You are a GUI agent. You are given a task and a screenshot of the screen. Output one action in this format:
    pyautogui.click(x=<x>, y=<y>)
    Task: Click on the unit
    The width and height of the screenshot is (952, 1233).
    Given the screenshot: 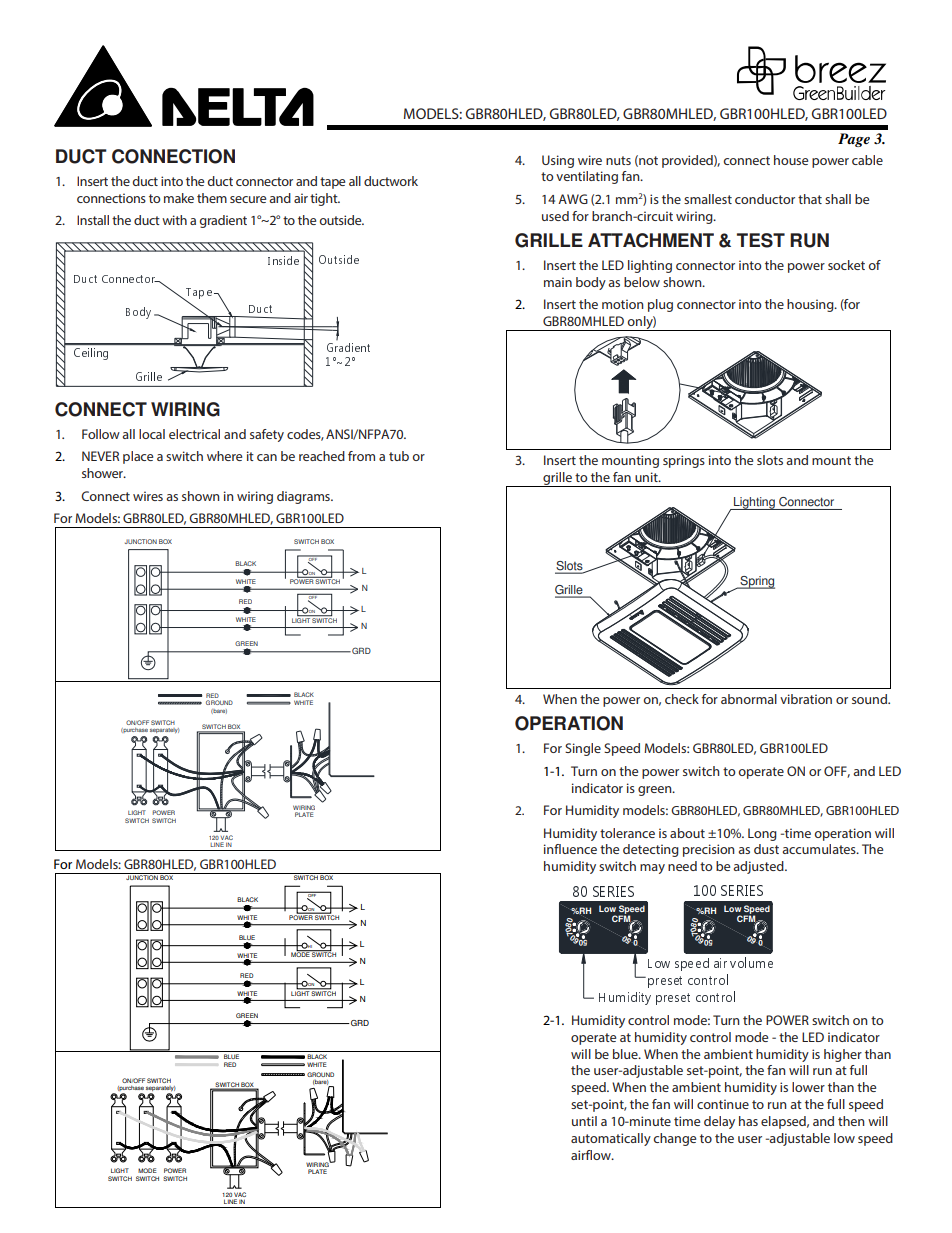 What is the action you would take?
    pyautogui.click(x=647, y=477)
